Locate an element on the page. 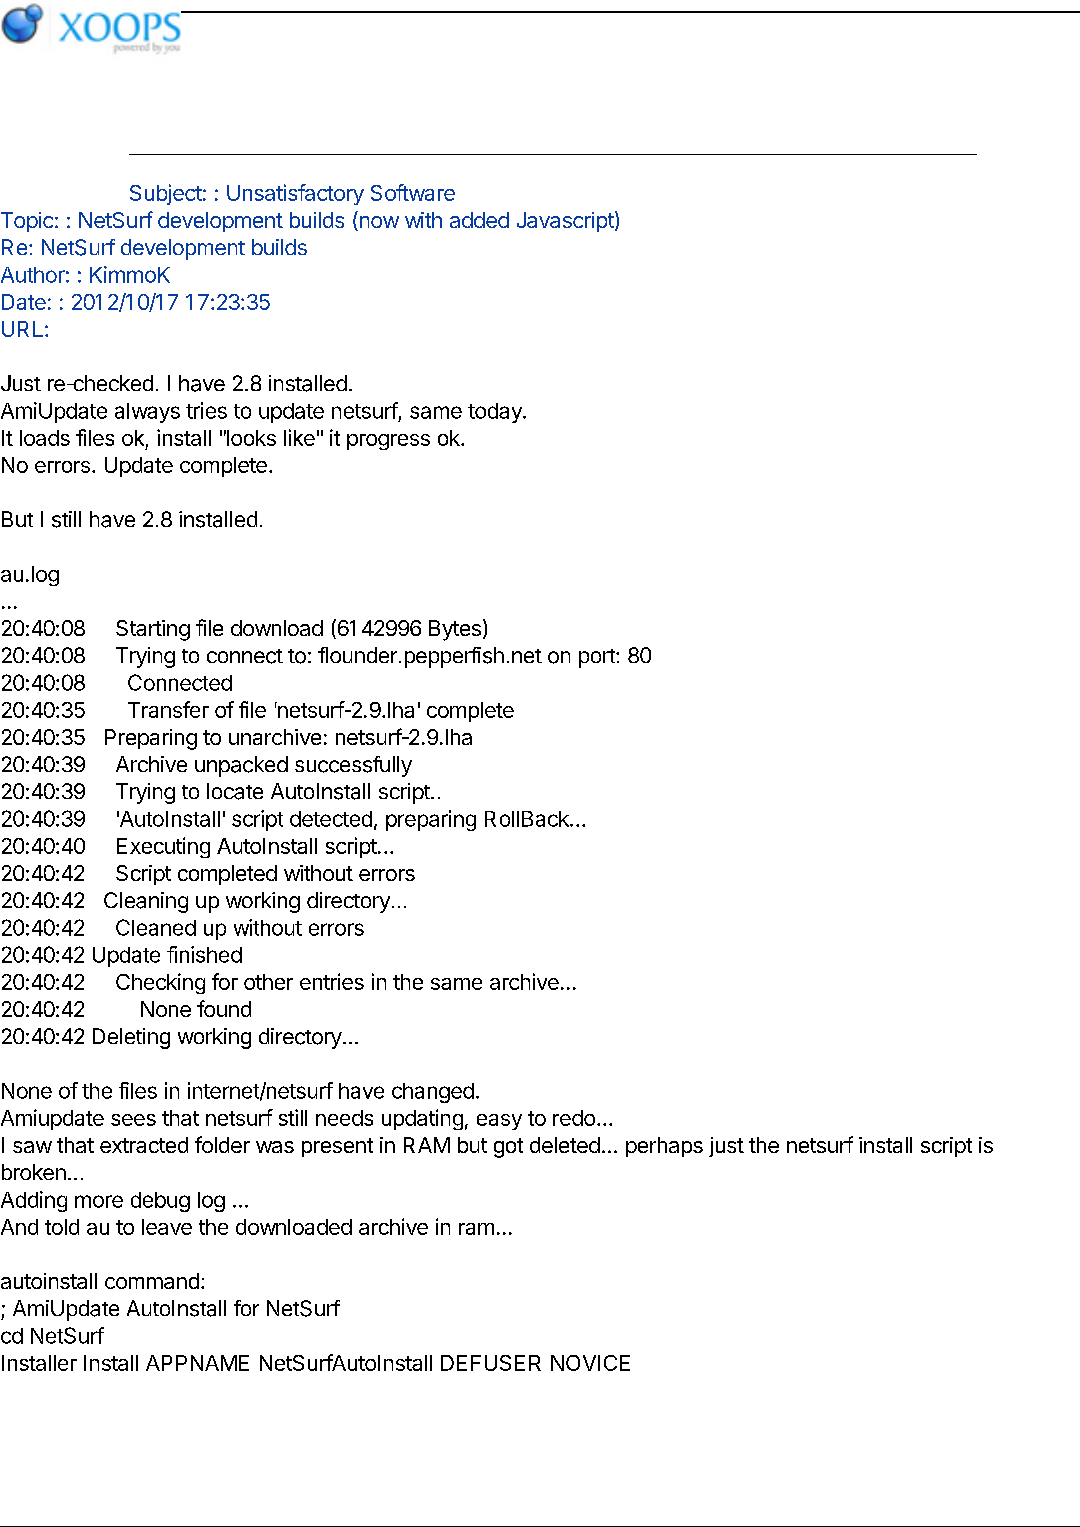  Topic is located at coordinates (27, 222).
